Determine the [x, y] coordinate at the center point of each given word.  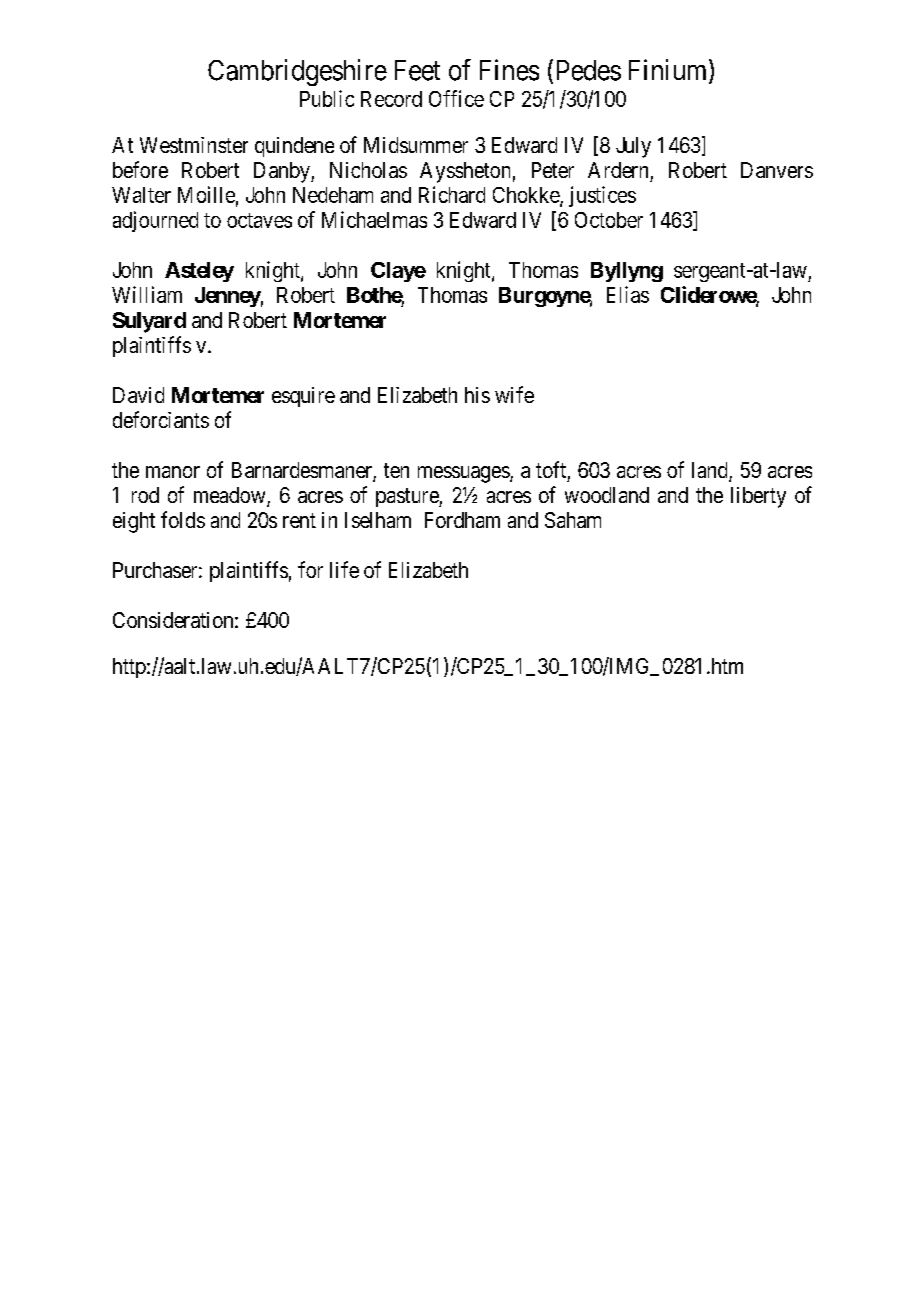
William [147, 294]
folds [183, 519]
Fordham [462, 520]
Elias [628, 294]
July [633, 147]
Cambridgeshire [297, 72]
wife [514, 394]
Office [456, 98]
